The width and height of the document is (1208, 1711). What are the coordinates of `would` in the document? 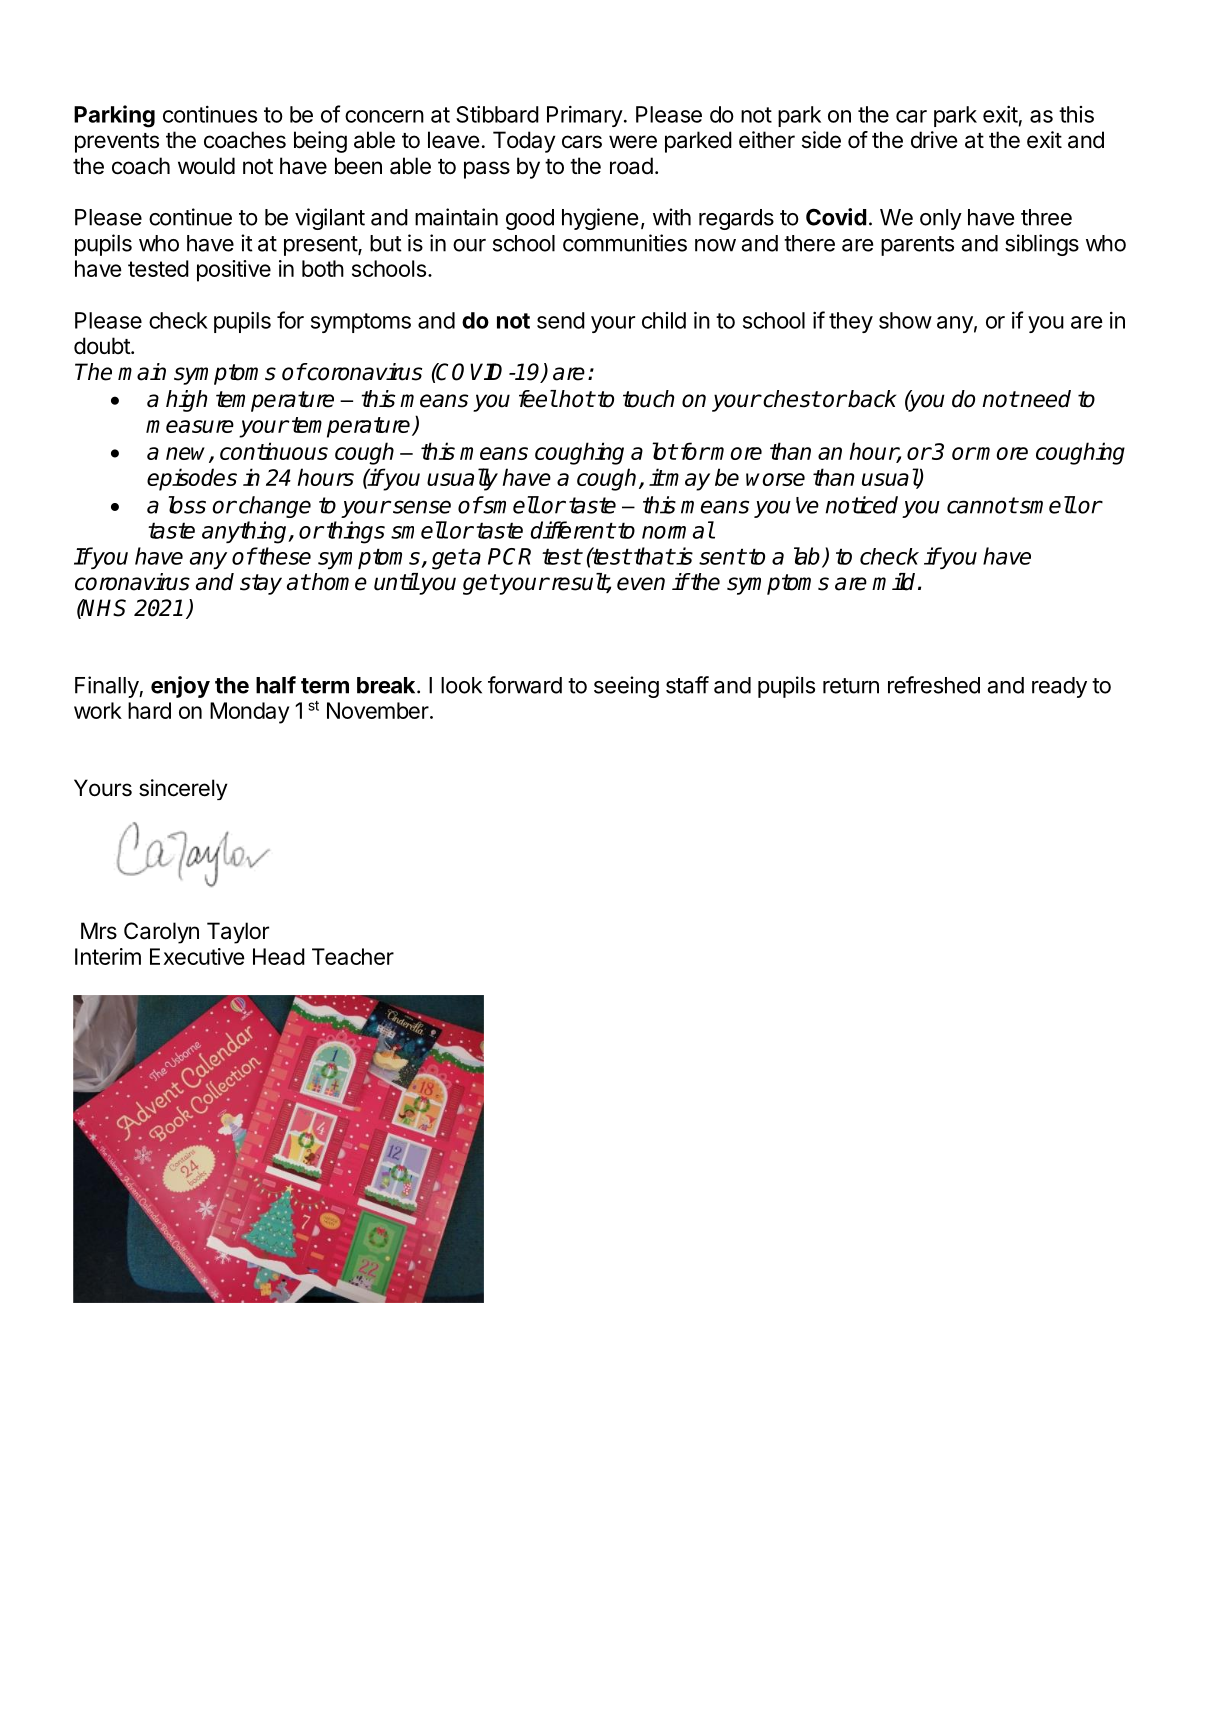 It's located at (206, 166).
